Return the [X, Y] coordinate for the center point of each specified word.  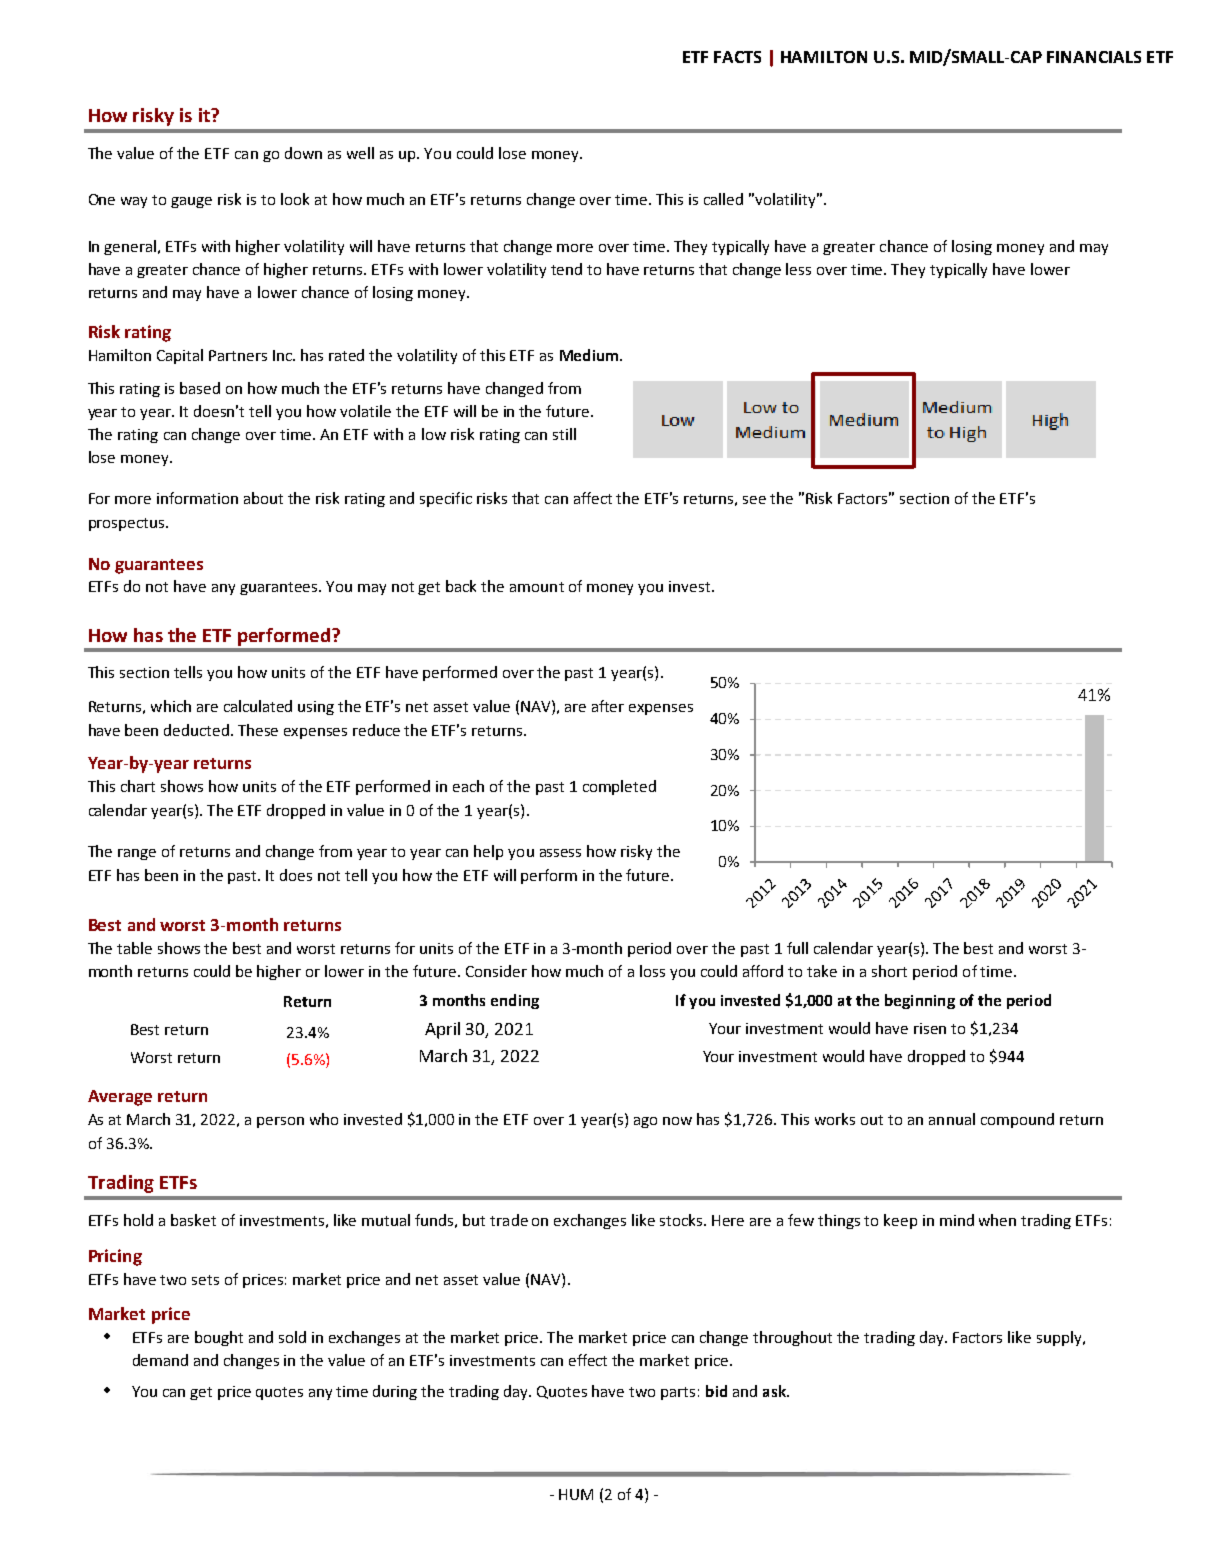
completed [619, 787]
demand [160, 1360]
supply [1060, 1338]
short [889, 971]
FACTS [737, 57]
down [303, 153]
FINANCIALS [1094, 57]
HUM [576, 1494]
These [258, 730]
